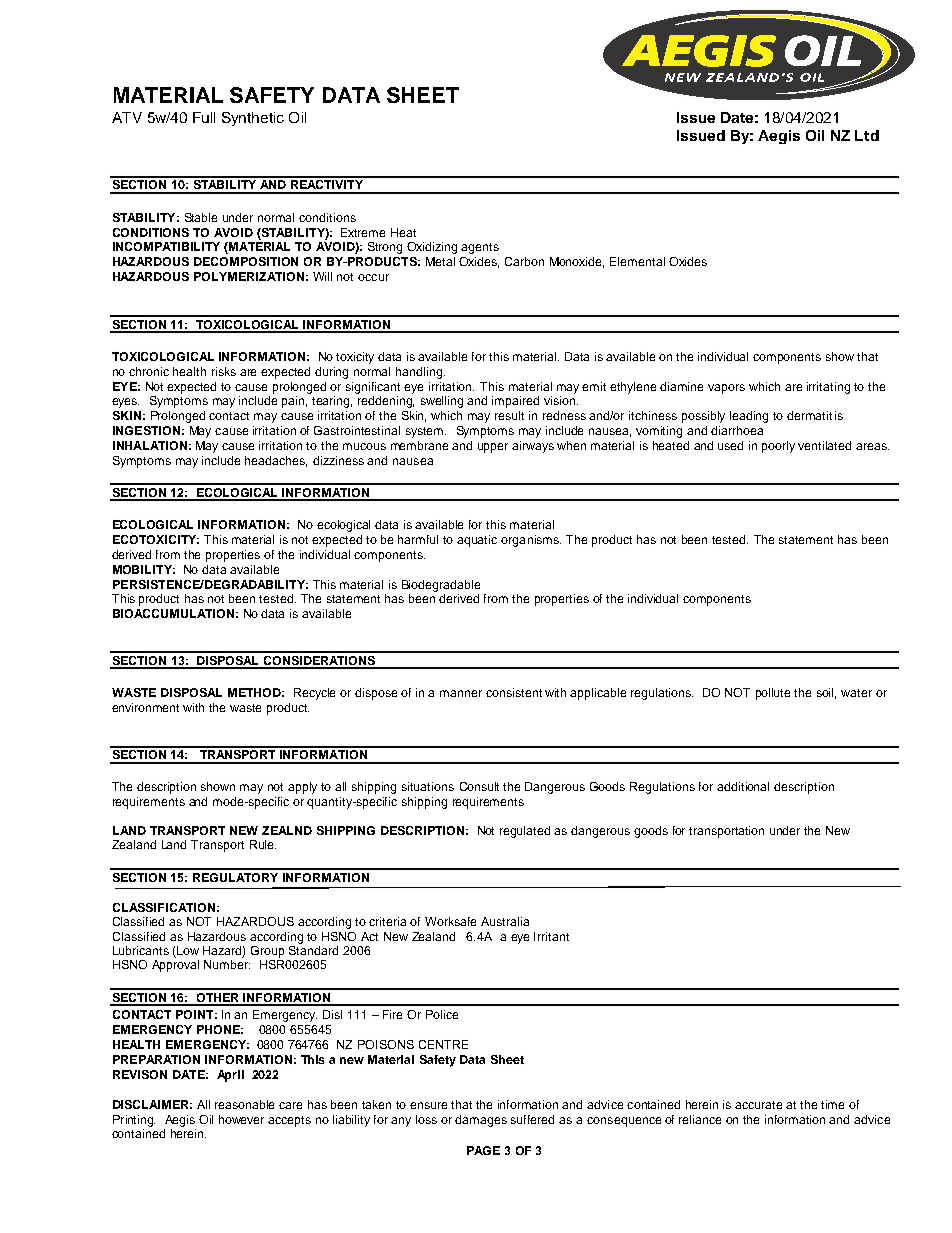 This screenshot has width=952, height=1233. Describe the element at coordinates (867, 135) in the screenshot. I see `Ltd` at that location.
